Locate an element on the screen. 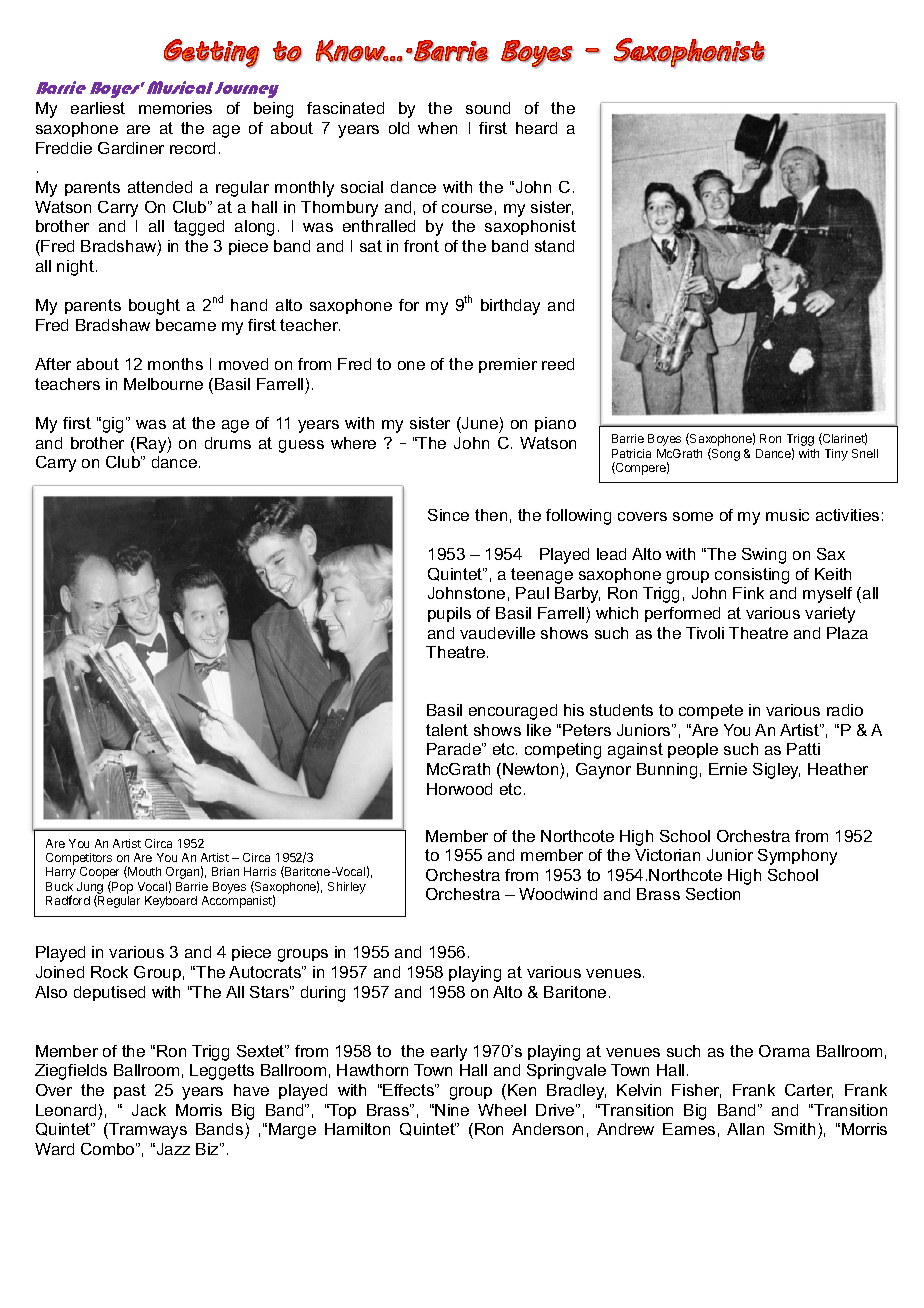 The height and width of the screenshot is (1308, 924). Allan is located at coordinates (745, 1129).
